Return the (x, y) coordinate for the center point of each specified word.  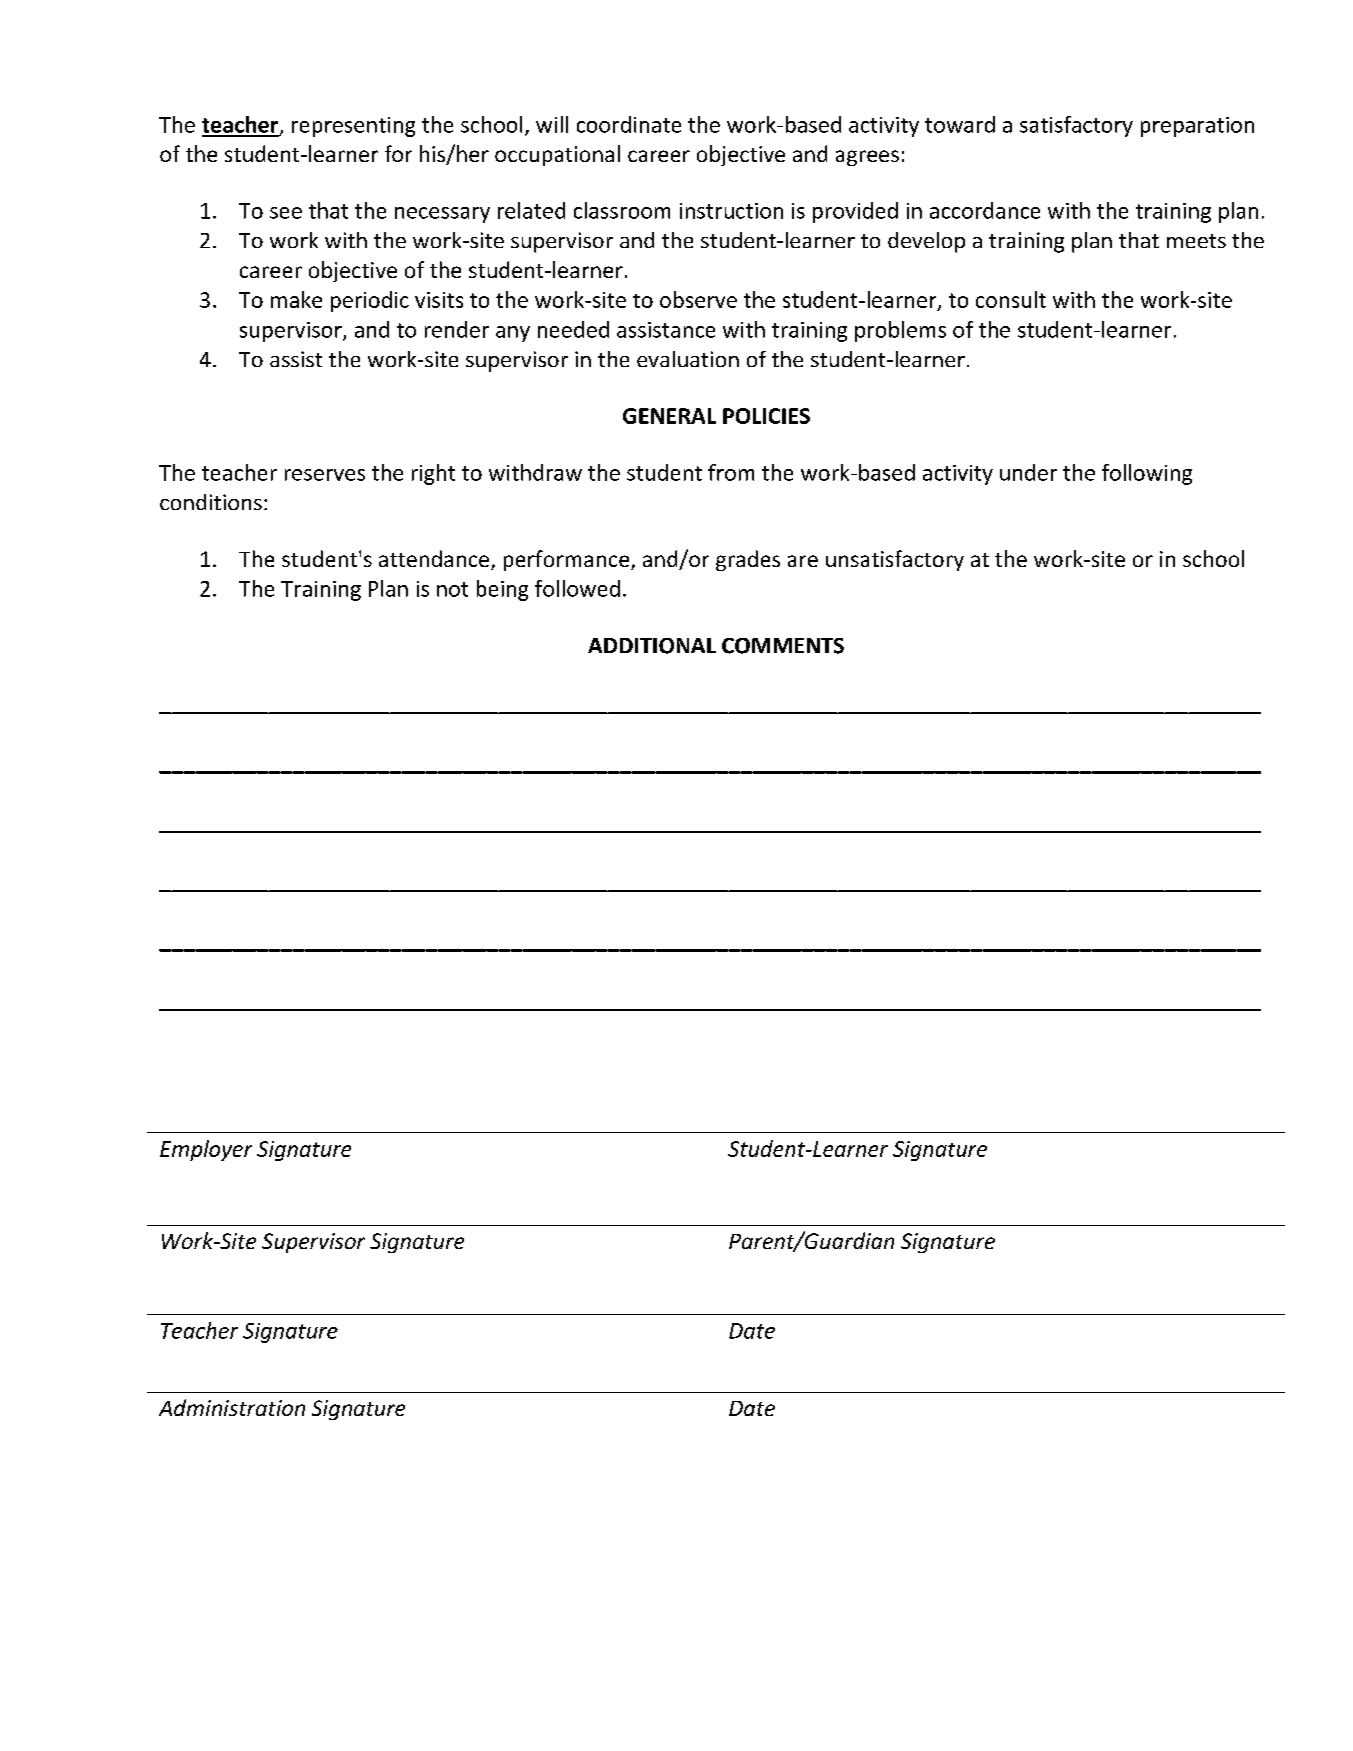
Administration (232, 1407)
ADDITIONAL (652, 646)
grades (748, 560)
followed (577, 588)
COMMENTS (783, 646)
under (1028, 472)
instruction (731, 211)
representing (353, 127)
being (502, 590)
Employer (206, 1150)
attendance (435, 560)
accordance (985, 210)
